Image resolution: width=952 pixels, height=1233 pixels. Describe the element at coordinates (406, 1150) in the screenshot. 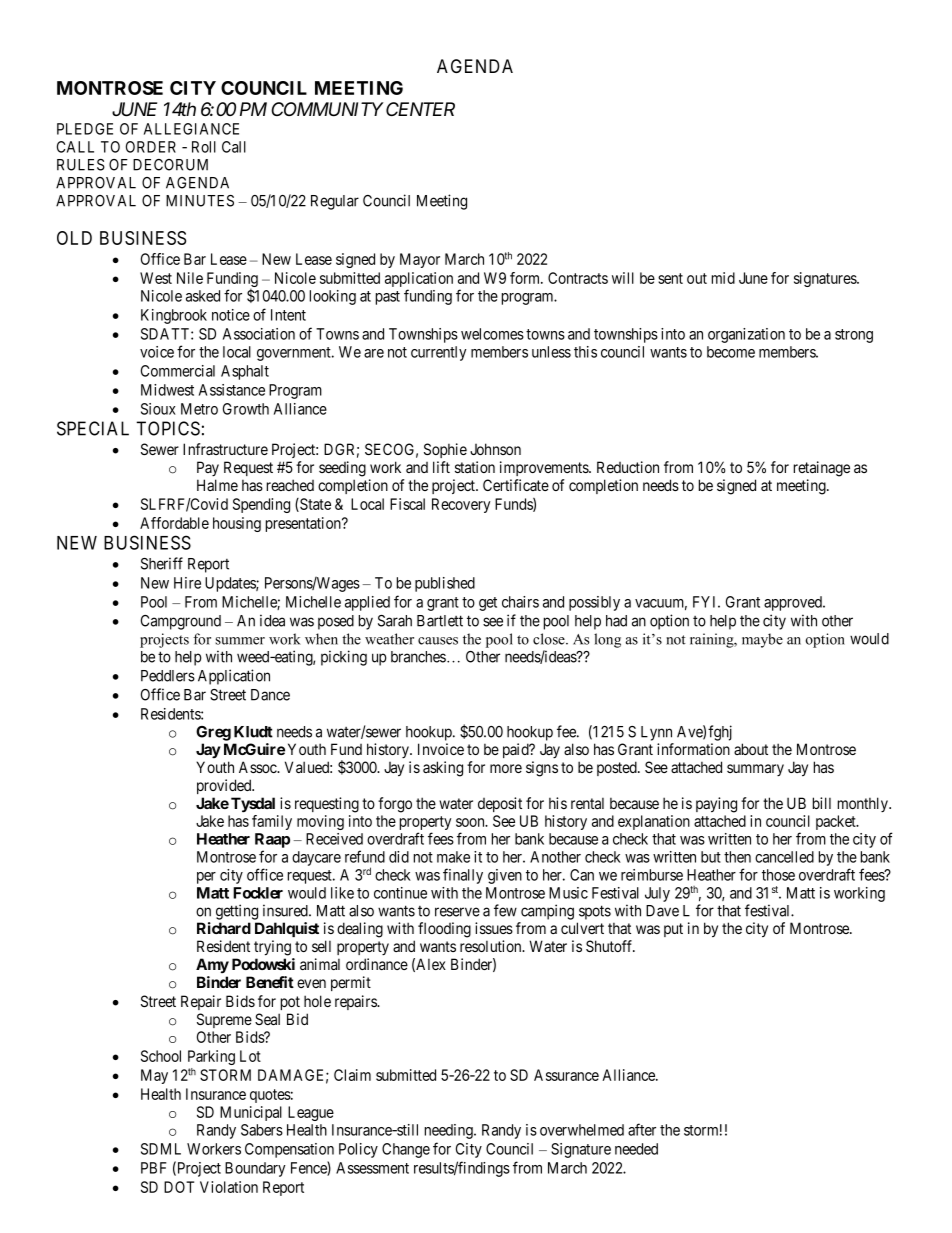

I see `Change` at that location.
